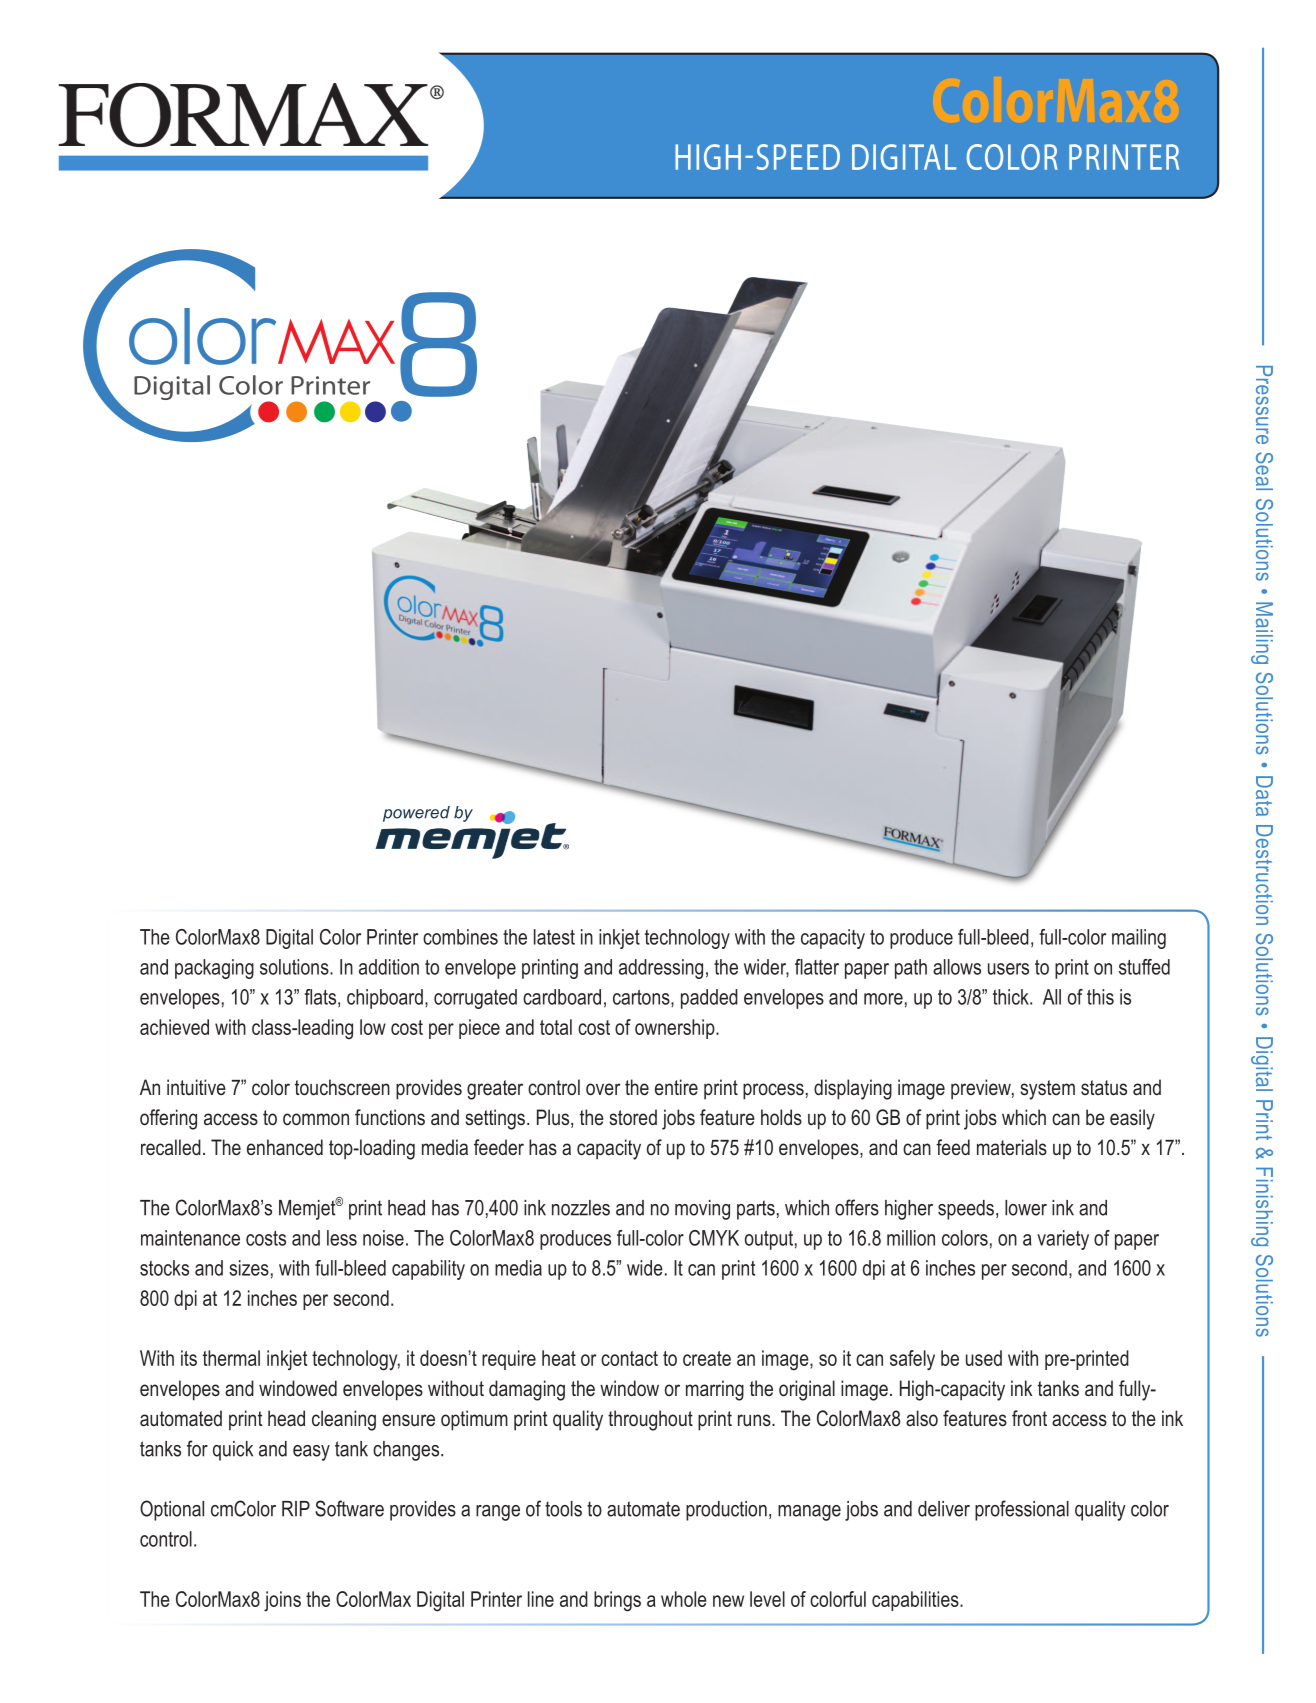 Image resolution: width=1316 pixels, height=1703 pixels. What do you see at coordinates (249, 1268) in the screenshot?
I see `sizes` at bounding box center [249, 1268].
